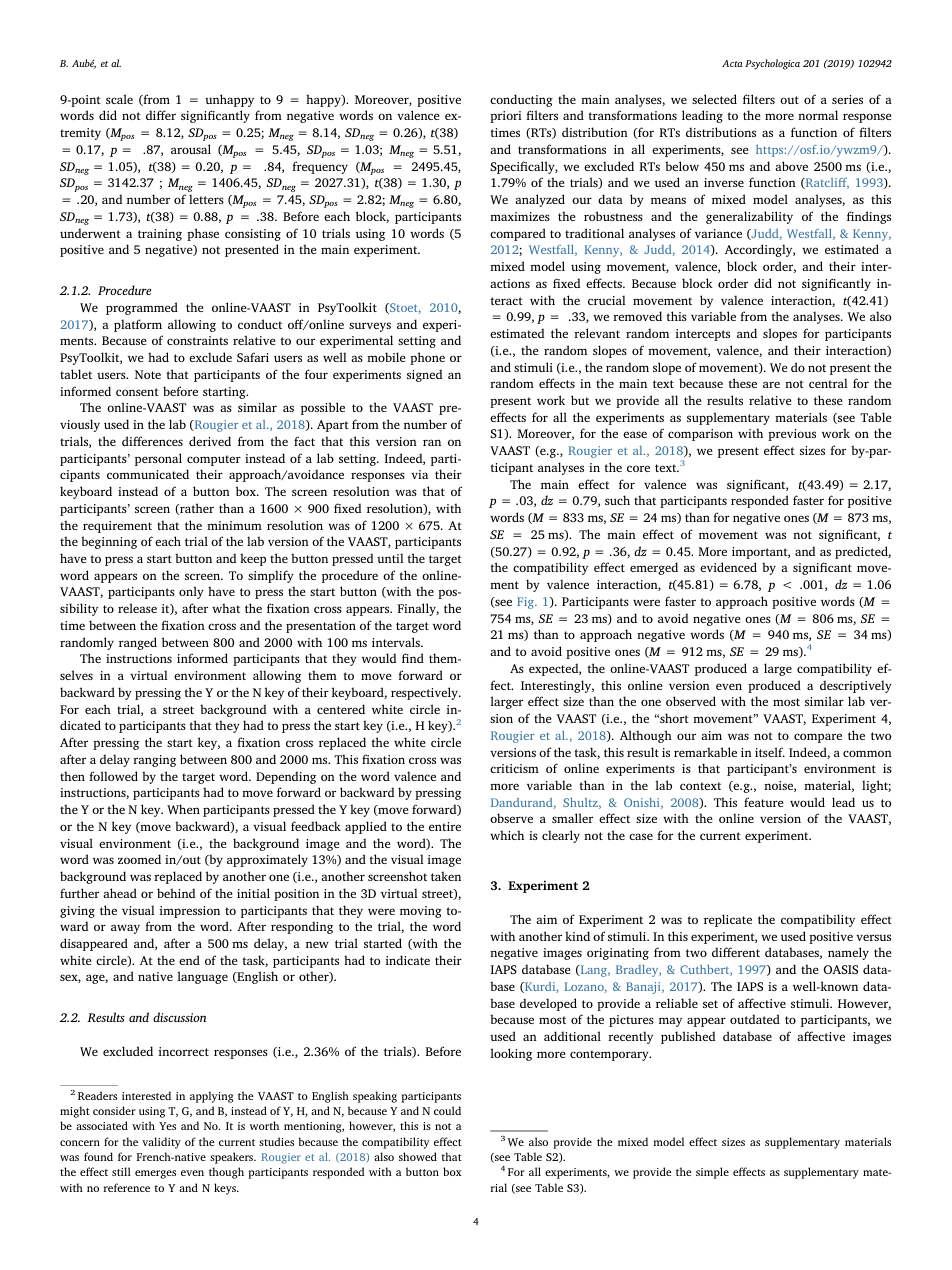 The height and width of the image is (1270, 952). What do you see at coordinates (446, 876) in the image?
I see `taken` at bounding box center [446, 876].
